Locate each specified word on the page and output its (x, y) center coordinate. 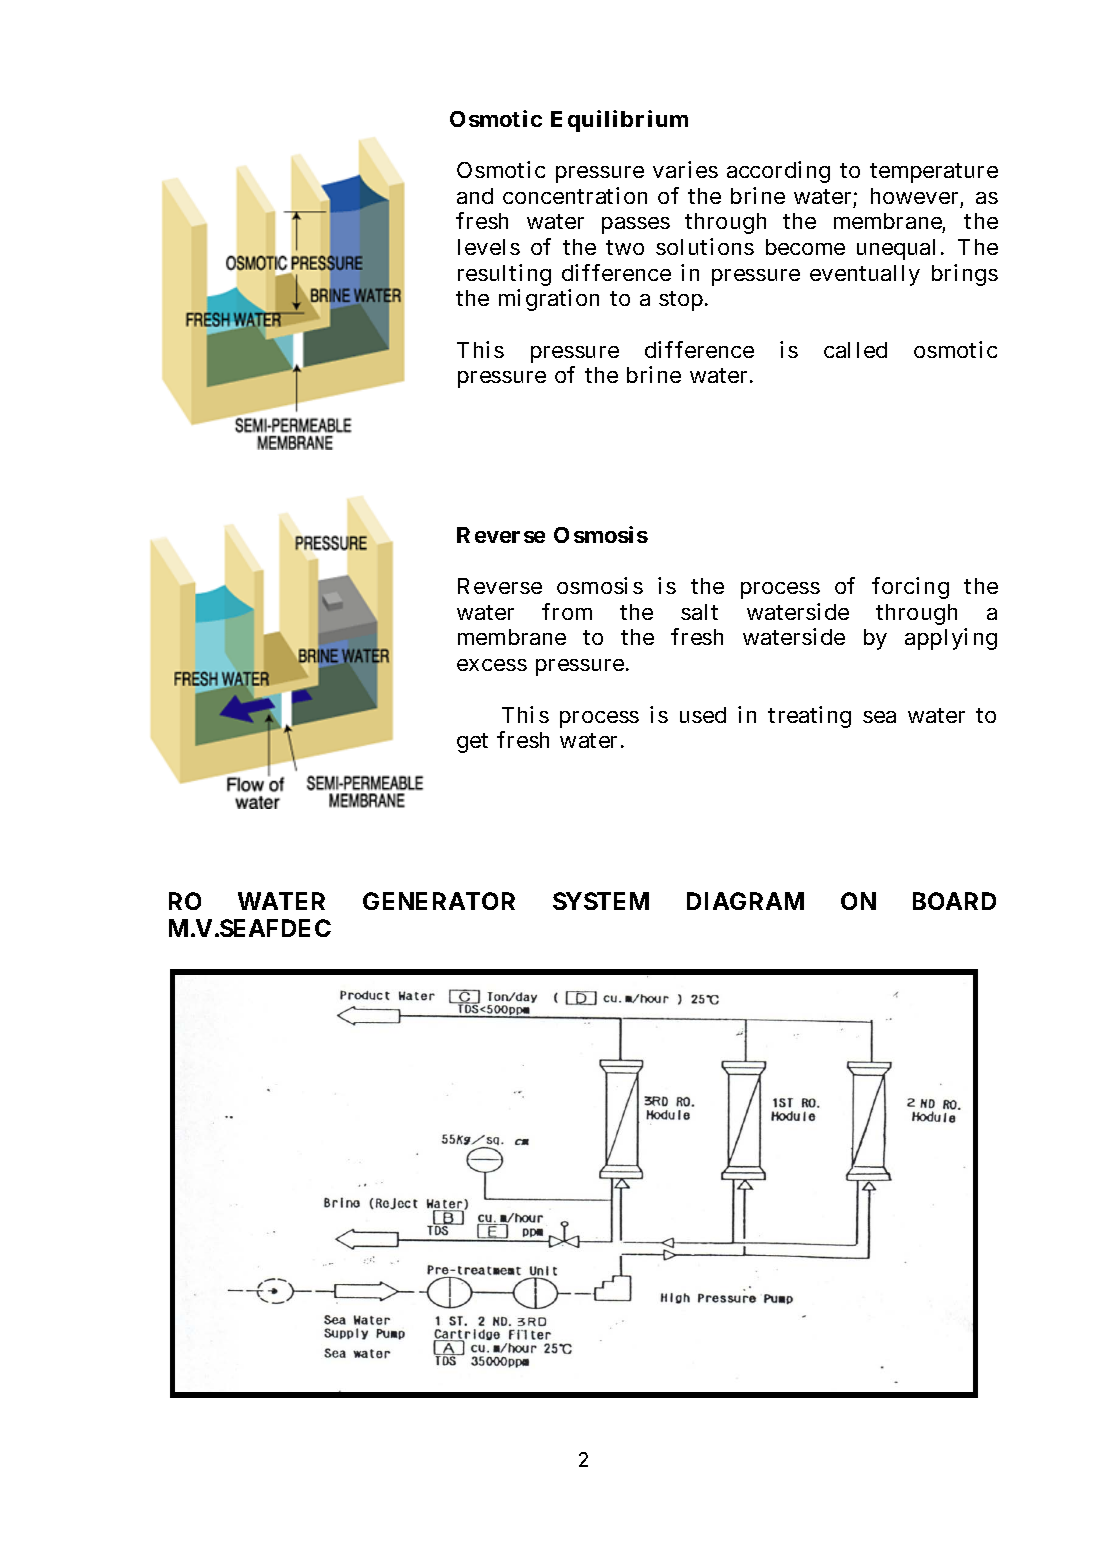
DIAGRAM (745, 901)
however (914, 196)
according (778, 172)
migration (549, 300)
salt (699, 612)
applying (951, 639)
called (855, 350)
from (567, 611)
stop (681, 301)
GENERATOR (439, 901)
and (475, 196)
